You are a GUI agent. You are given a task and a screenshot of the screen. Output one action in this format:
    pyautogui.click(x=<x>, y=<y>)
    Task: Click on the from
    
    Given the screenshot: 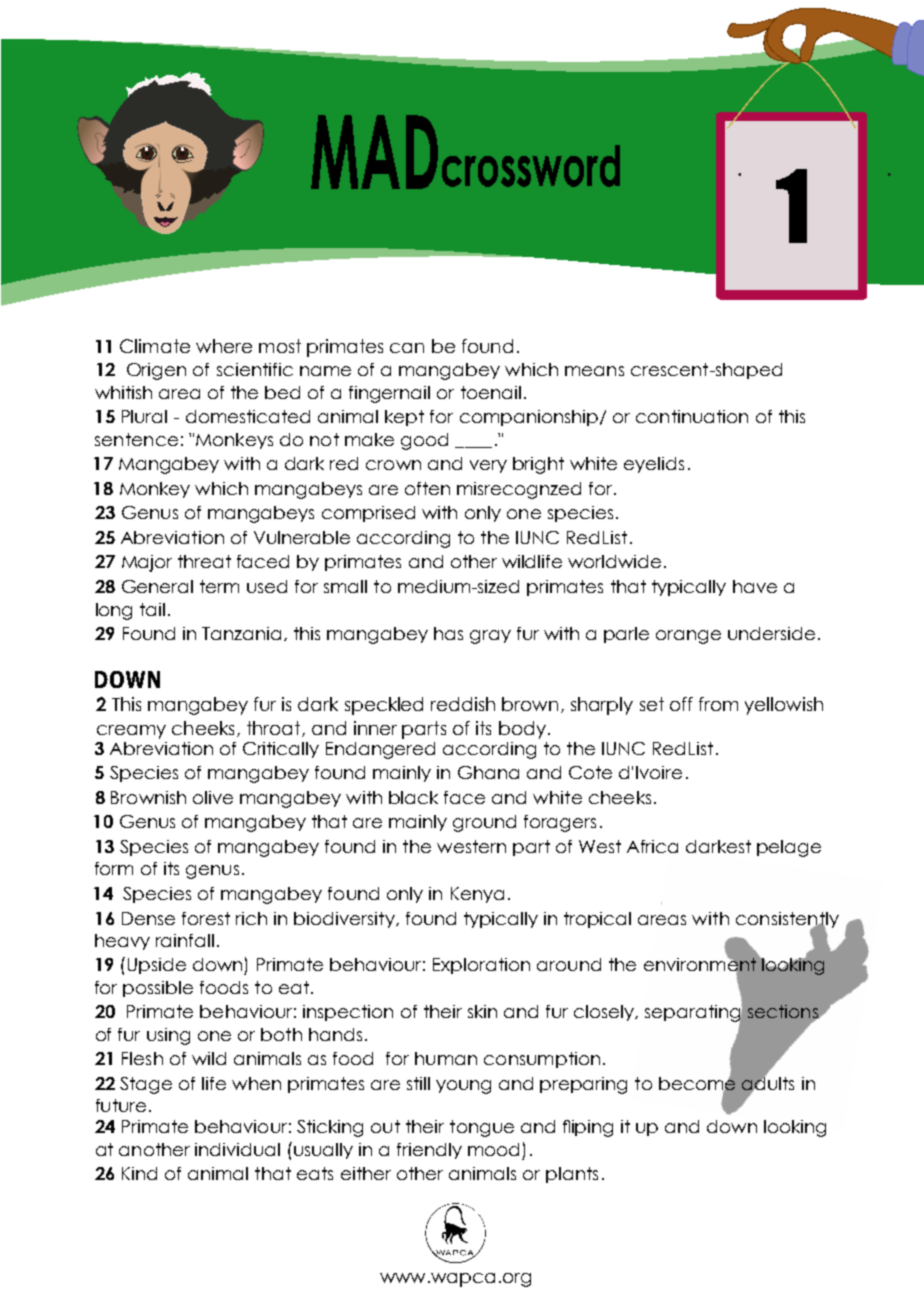 What is the action you would take?
    pyautogui.click(x=718, y=704)
